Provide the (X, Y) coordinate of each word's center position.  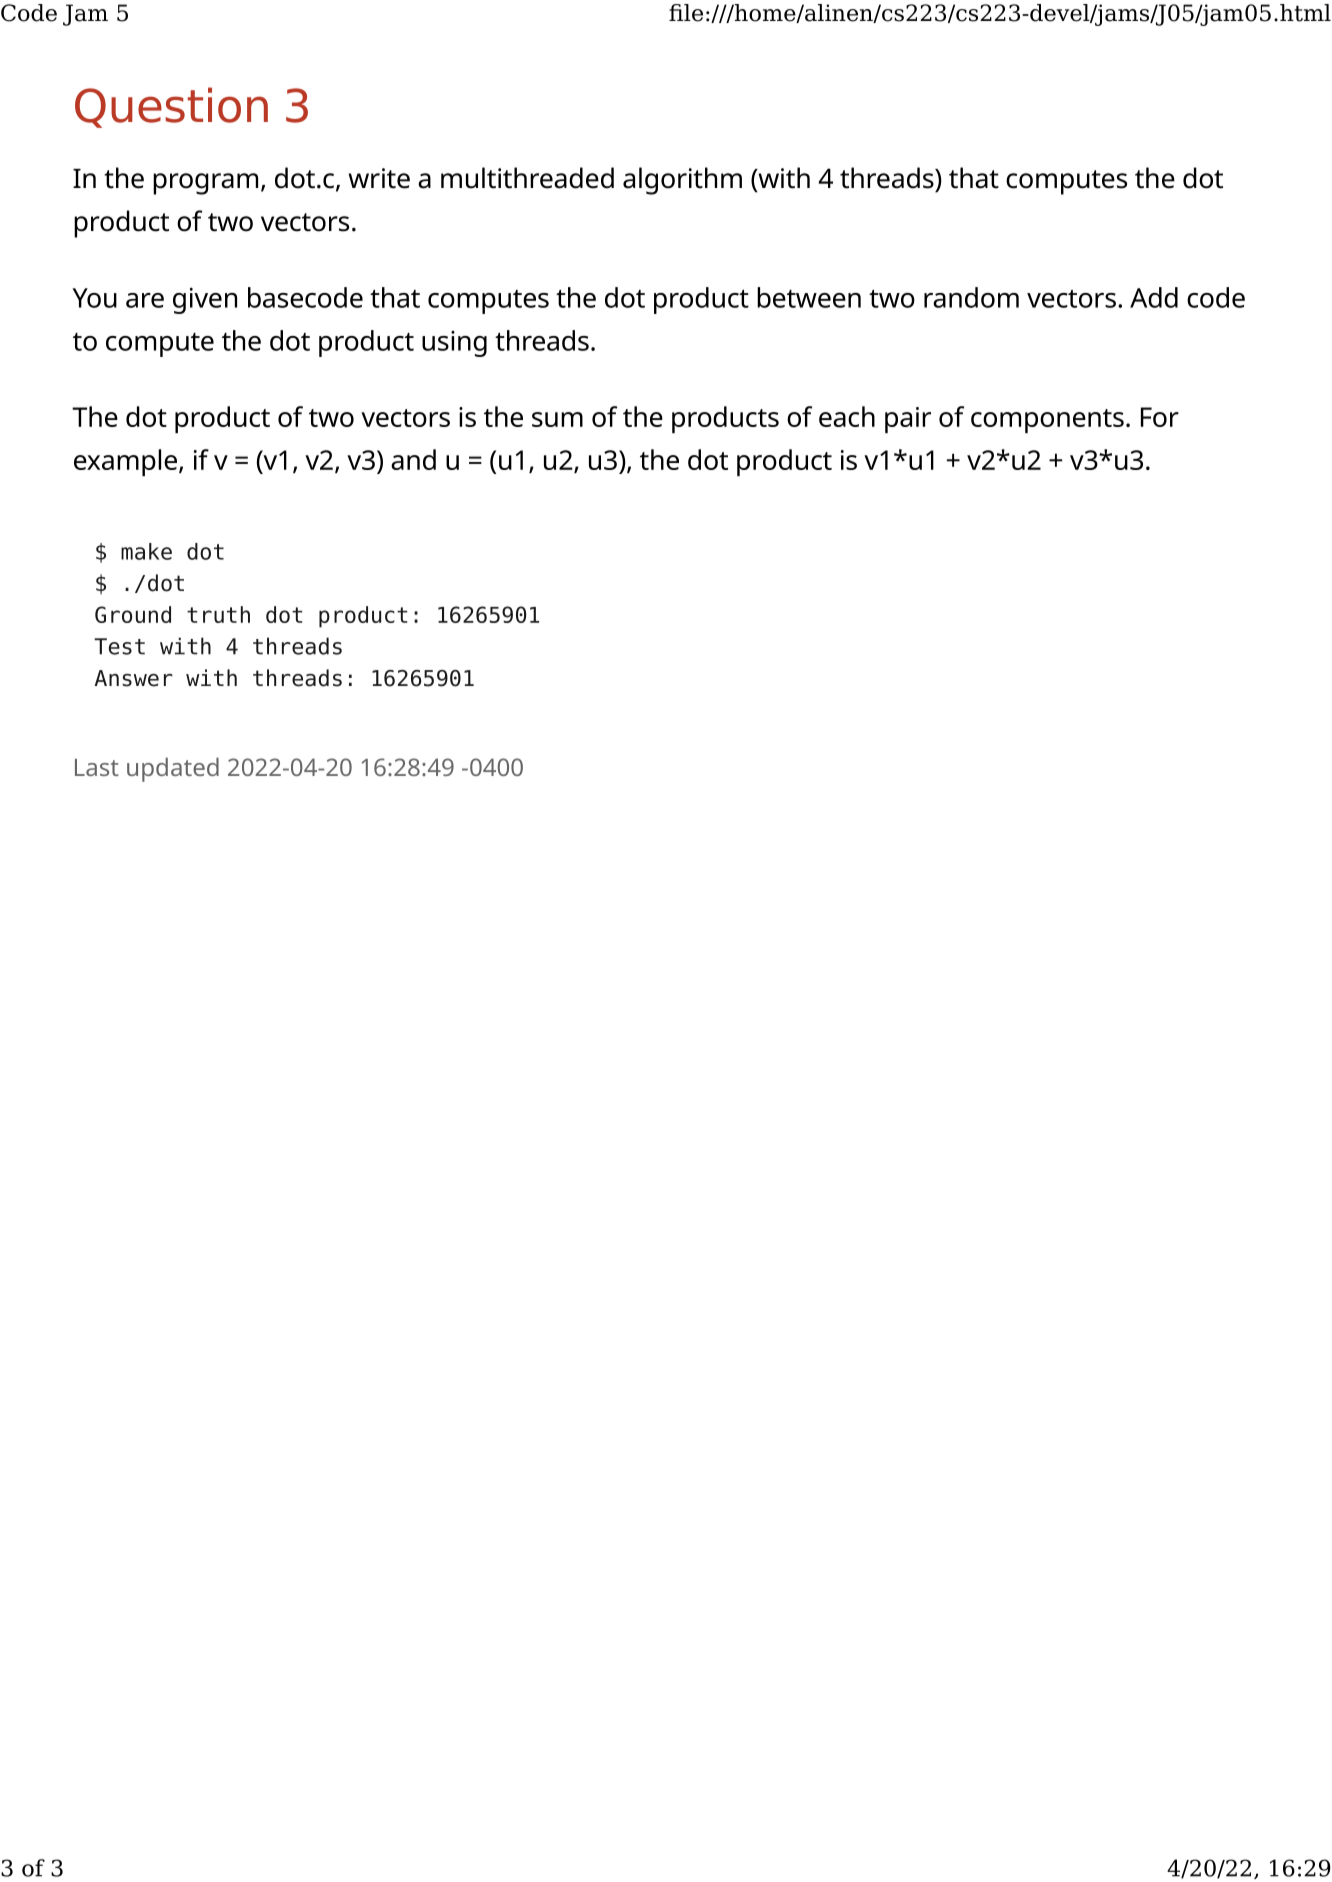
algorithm (682, 181)
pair (908, 420)
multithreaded (527, 178)
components (1047, 421)
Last (97, 767)
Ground (133, 614)
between (809, 297)
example (127, 462)
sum (557, 419)
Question (171, 107)
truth (218, 614)
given (205, 300)
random (971, 297)
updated (173, 769)
